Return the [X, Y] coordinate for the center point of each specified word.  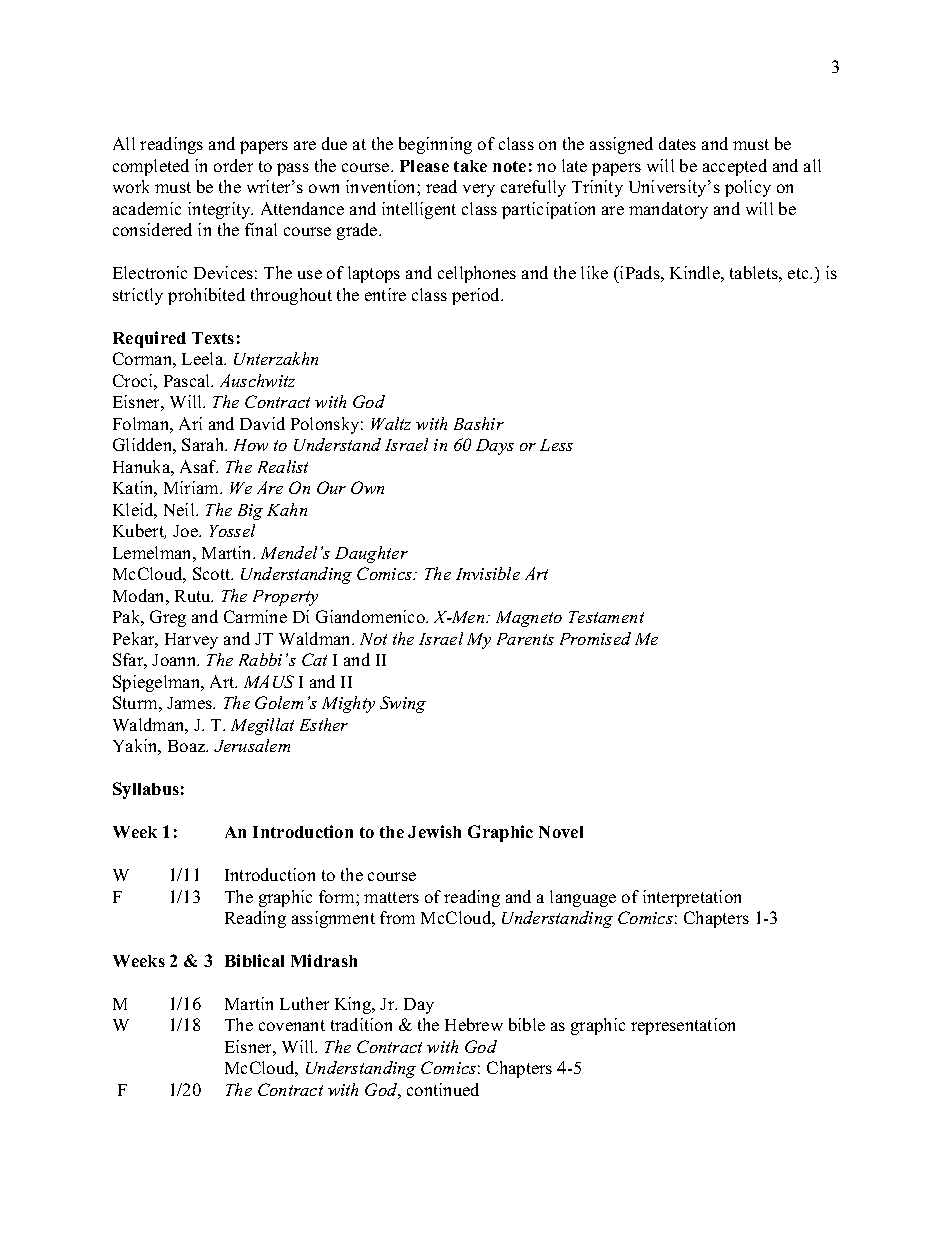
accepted [735, 167]
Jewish [434, 831]
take [470, 166]
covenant [292, 1025]
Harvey [191, 641]
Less [556, 445]
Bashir [479, 423]
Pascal [188, 380]
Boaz [188, 746]
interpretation [692, 898]
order [233, 165]
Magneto [529, 619]
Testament [606, 617]
